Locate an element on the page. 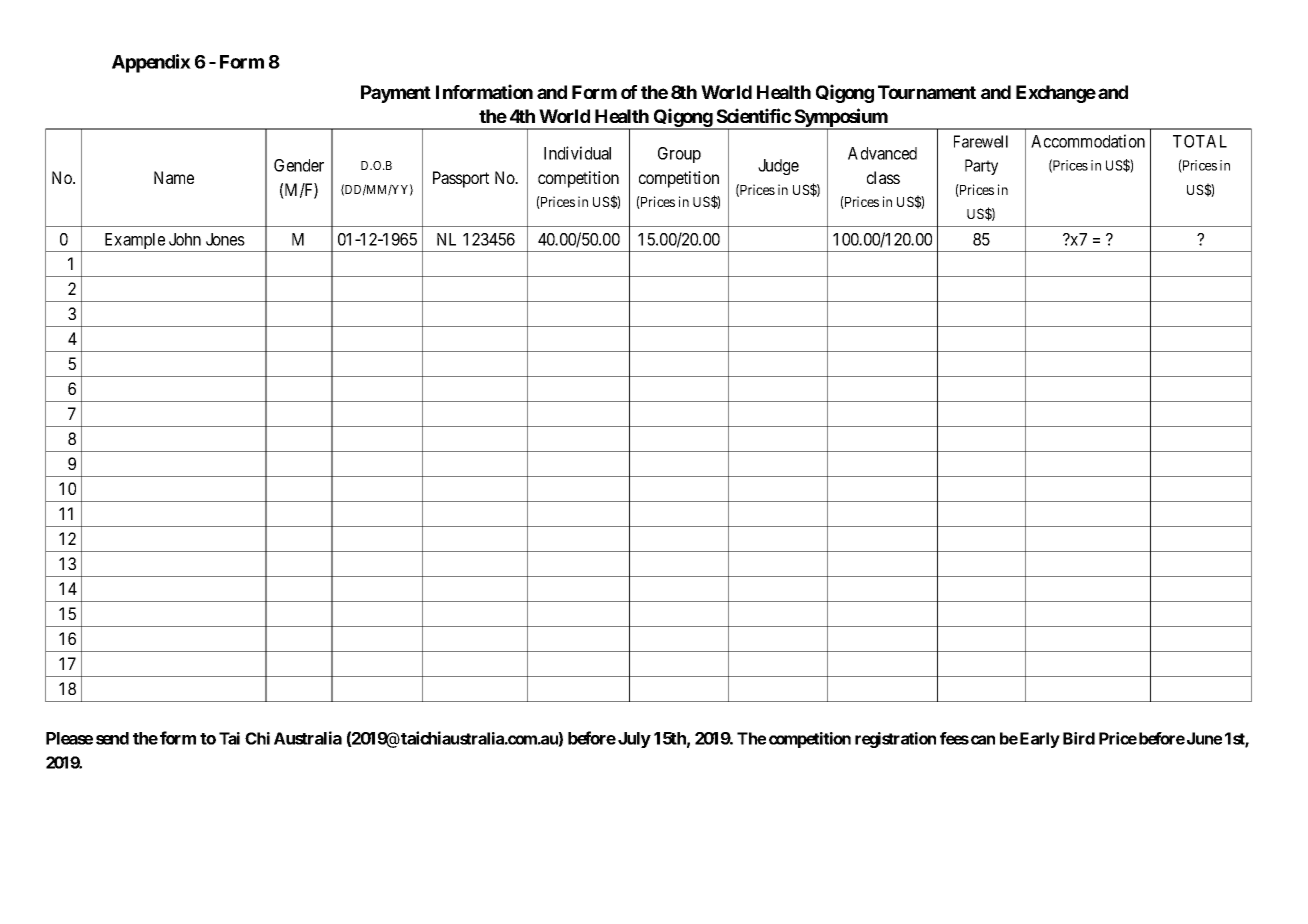 This page has height=924, width=1308. Party is located at coordinates (981, 167).
